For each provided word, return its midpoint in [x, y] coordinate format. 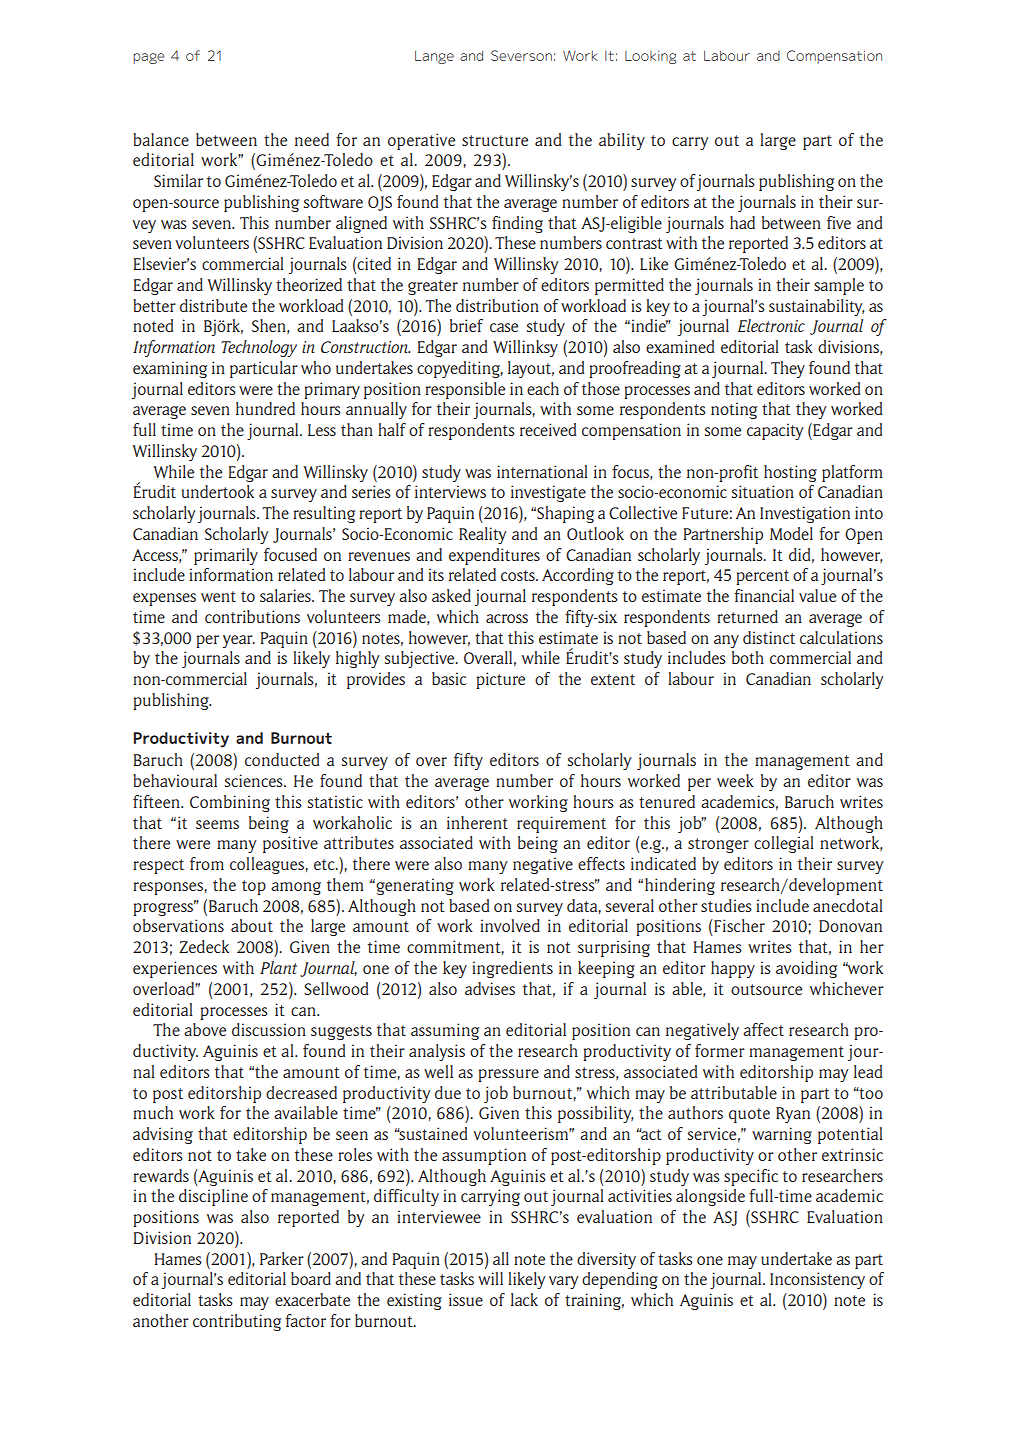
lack [524, 1299]
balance [161, 139]
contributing [237, 1322]
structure [495, 140]
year [239, 641]
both [748, 657]
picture [500, 680]
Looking [651, 57]
